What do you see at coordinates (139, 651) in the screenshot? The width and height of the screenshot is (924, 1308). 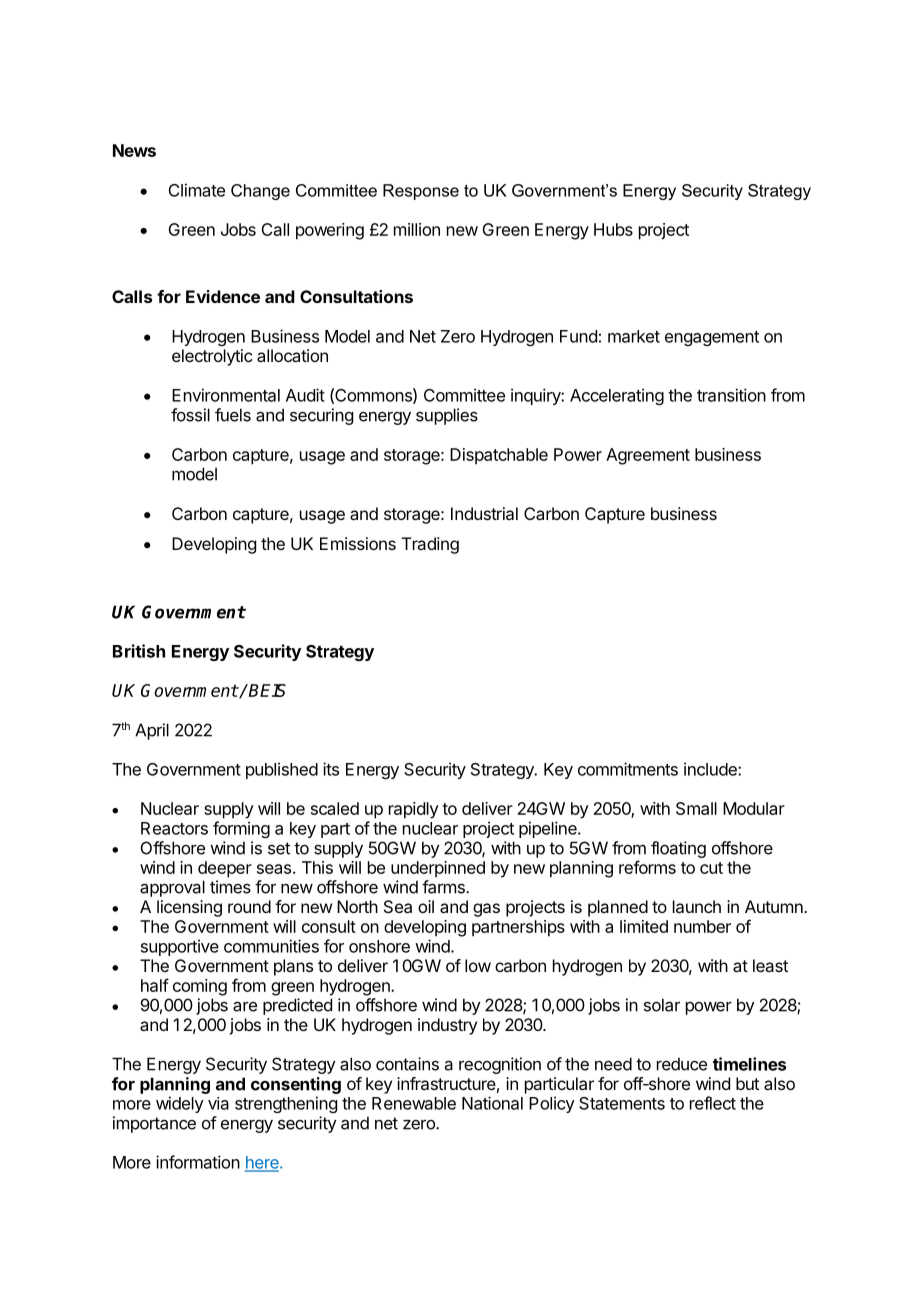 I see `British` at bounding box center [139, 651].
